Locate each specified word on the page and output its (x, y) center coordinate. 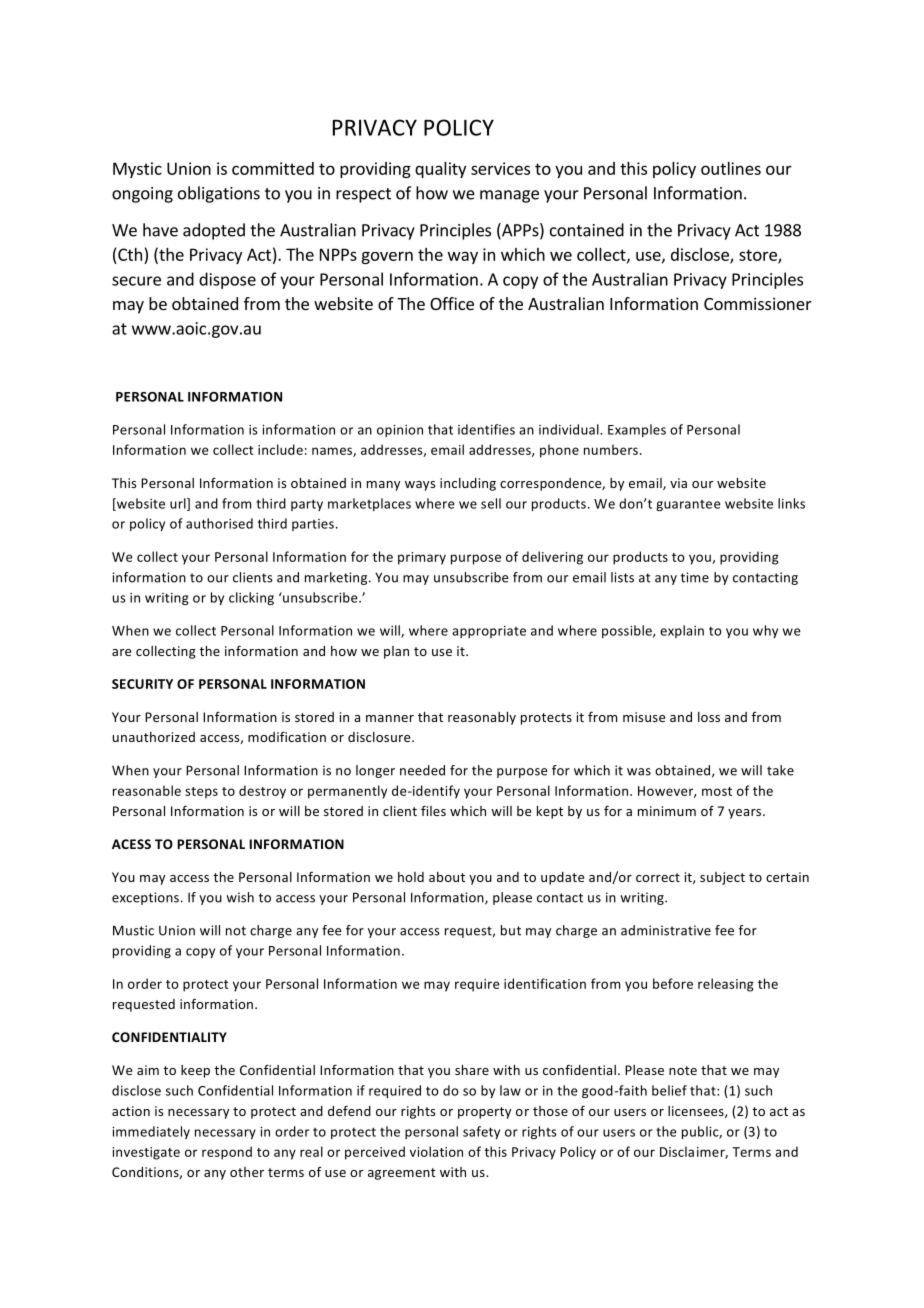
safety (481, 1132)
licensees (697, 1112)
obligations (219, 194)
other (247, 1172)
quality (440, 170)
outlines (731, 168)
